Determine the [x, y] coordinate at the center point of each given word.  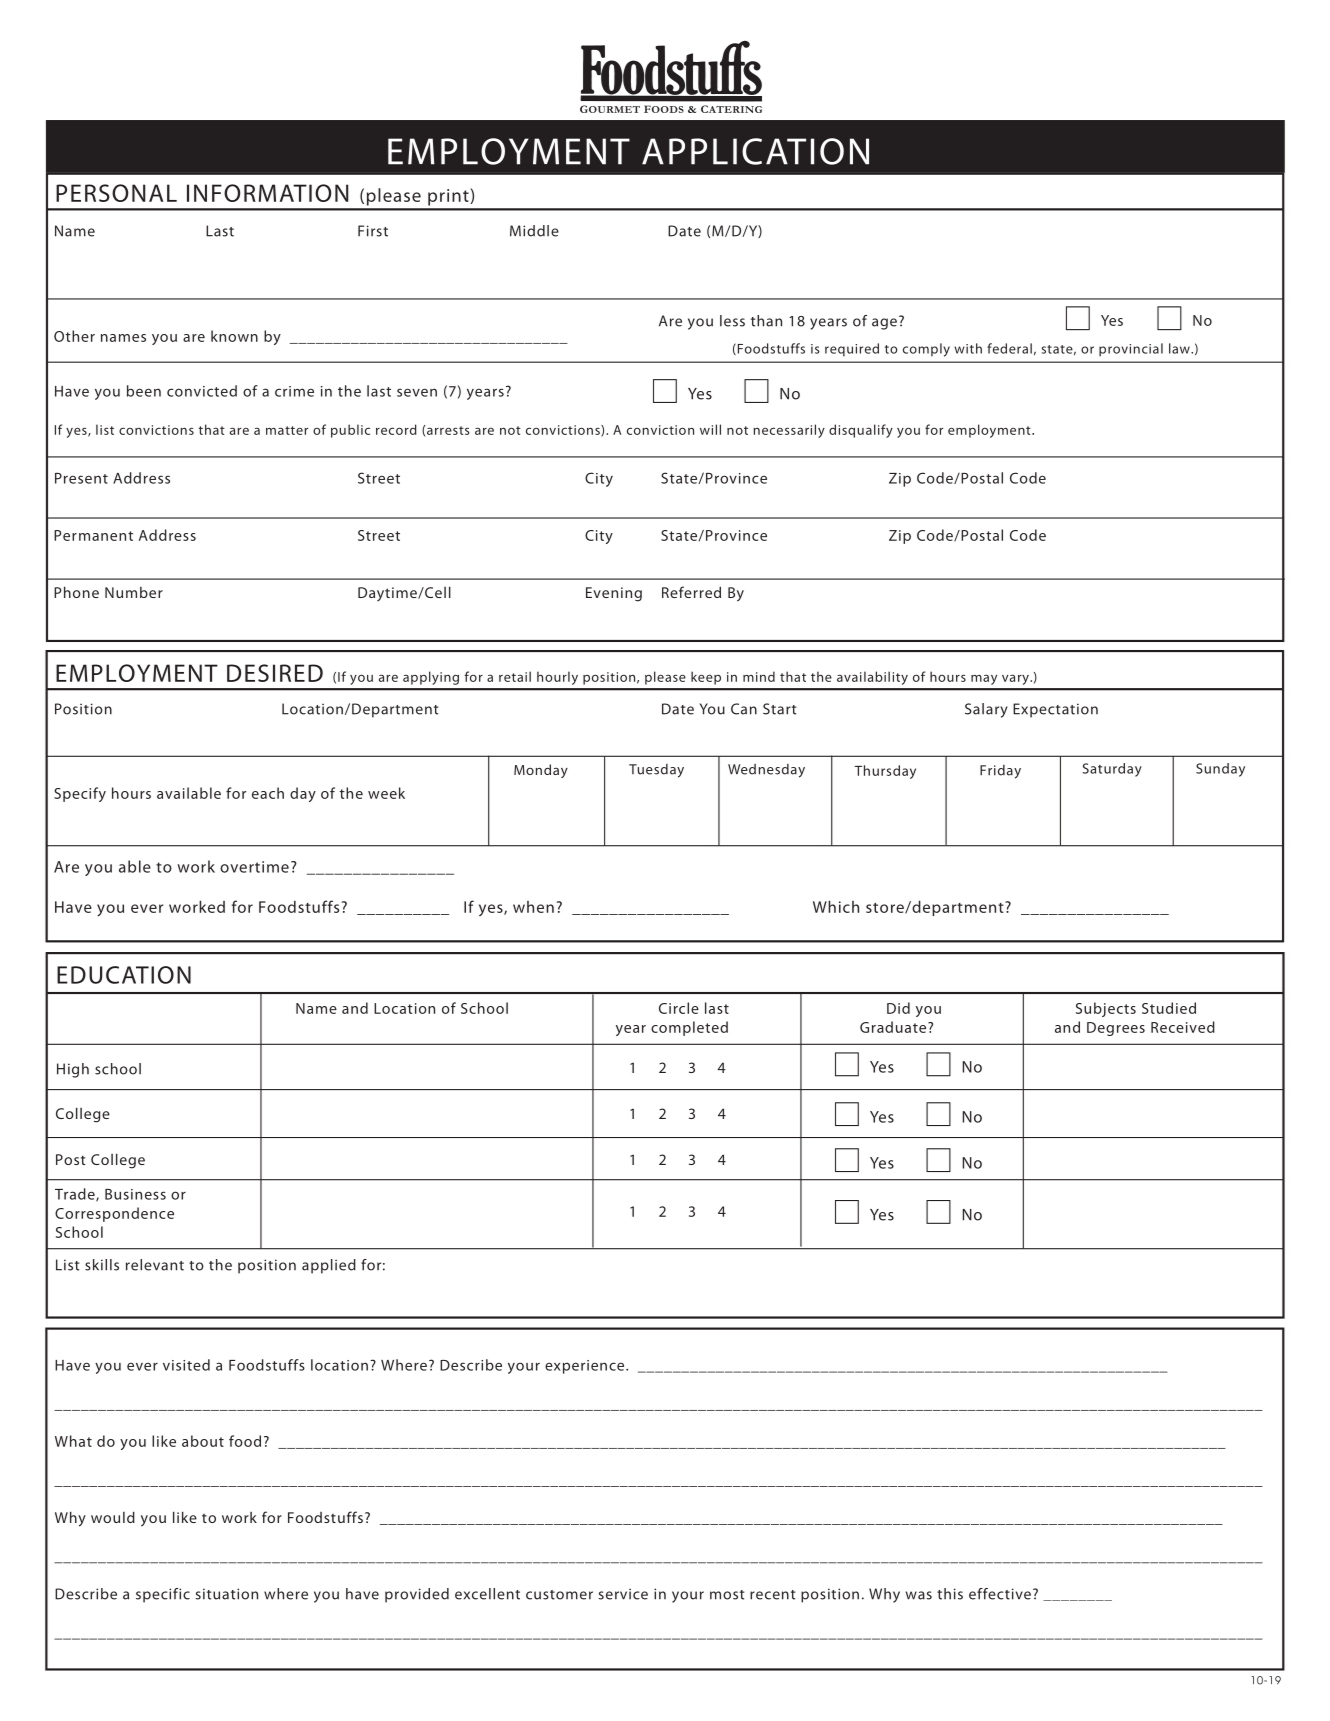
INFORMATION [268, 193]
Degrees [1116, 1029]
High [73, 1070]
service [623, 1594]
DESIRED [275, 673]
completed [689, 1028]
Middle [534, 231]
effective [1000, 1594]
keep [706, 678]
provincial [1131, 350]
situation [226, 1594]
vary [1016, 679]
